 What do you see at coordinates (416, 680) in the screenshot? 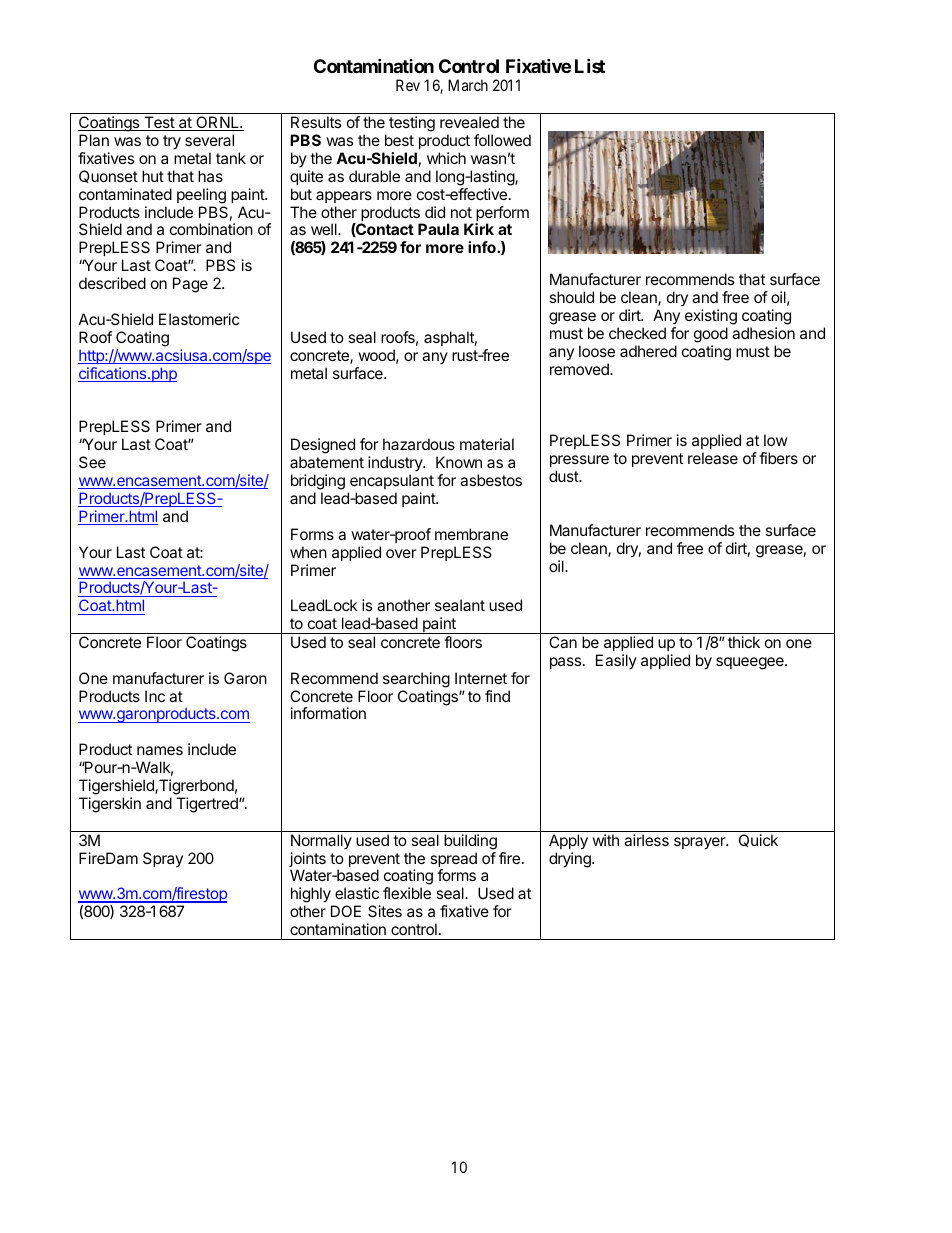
I see `searching` at bounding box center [416, 680].
